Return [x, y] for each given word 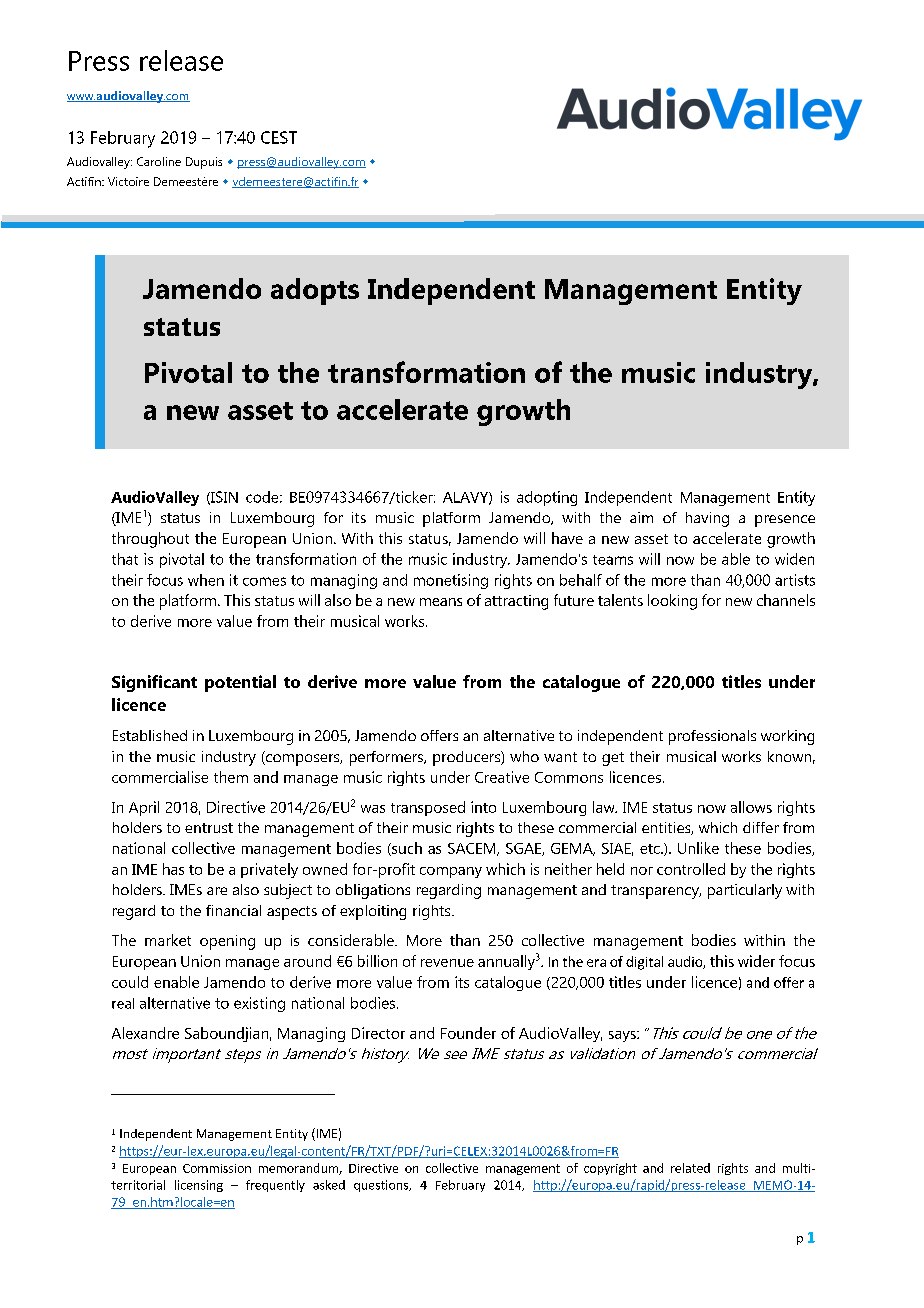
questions [382, 1186]
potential [240, 683]
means [441, 602]
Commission [217, 1168]
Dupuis [204, 163]
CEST [279, 137]
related [690, 1168]
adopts [315, 291]
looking [672, 602]
